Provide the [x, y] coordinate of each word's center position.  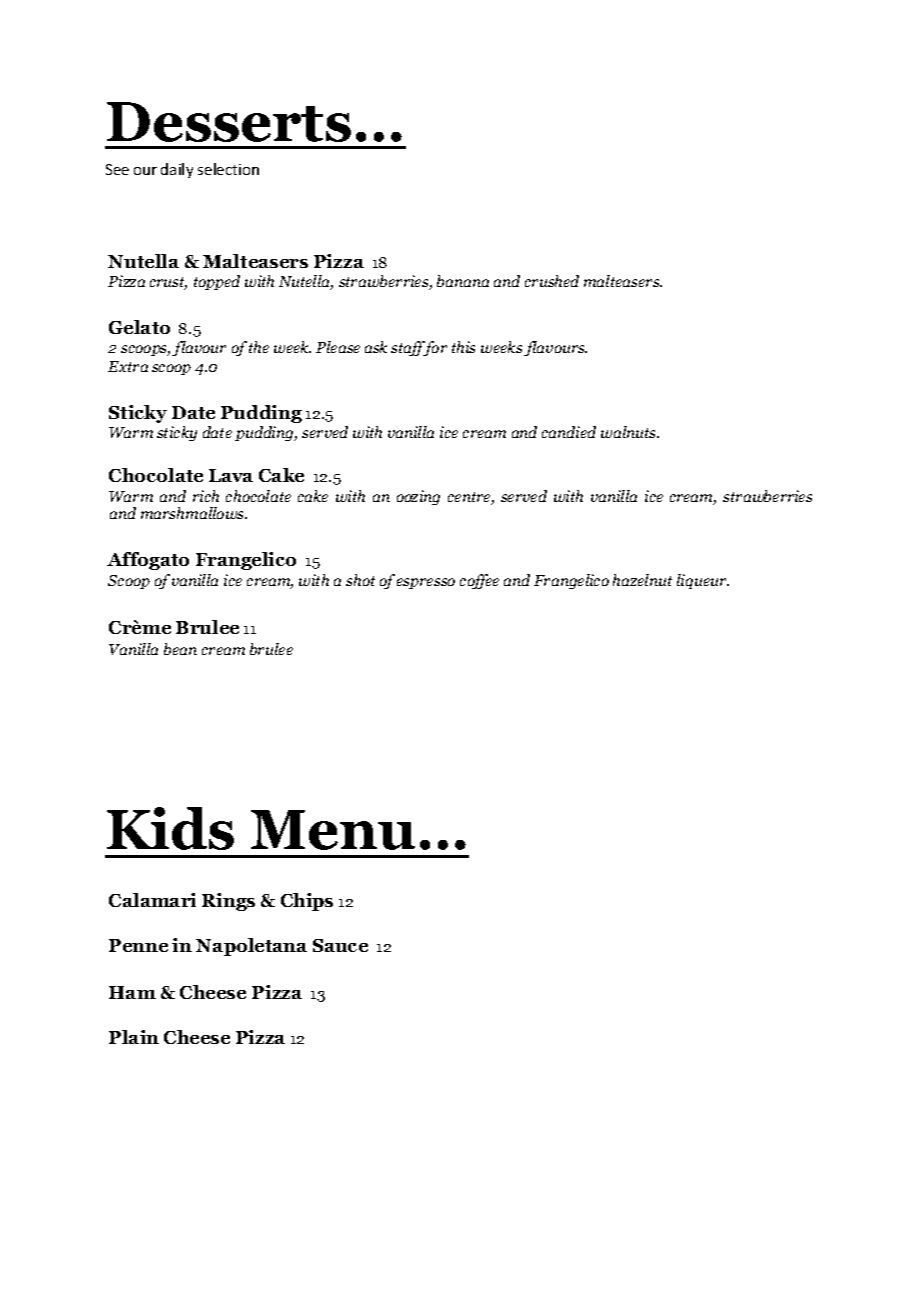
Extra [128, 366]
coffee [479, 581]
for [434, 348]
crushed [552, 281]
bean [180, 649]
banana [463, 281]
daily [177, 170]
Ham [132, 992]
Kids [170, 828]
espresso [426, 583]
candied [569, 432]
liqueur [703, 581]
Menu [333, 830]
